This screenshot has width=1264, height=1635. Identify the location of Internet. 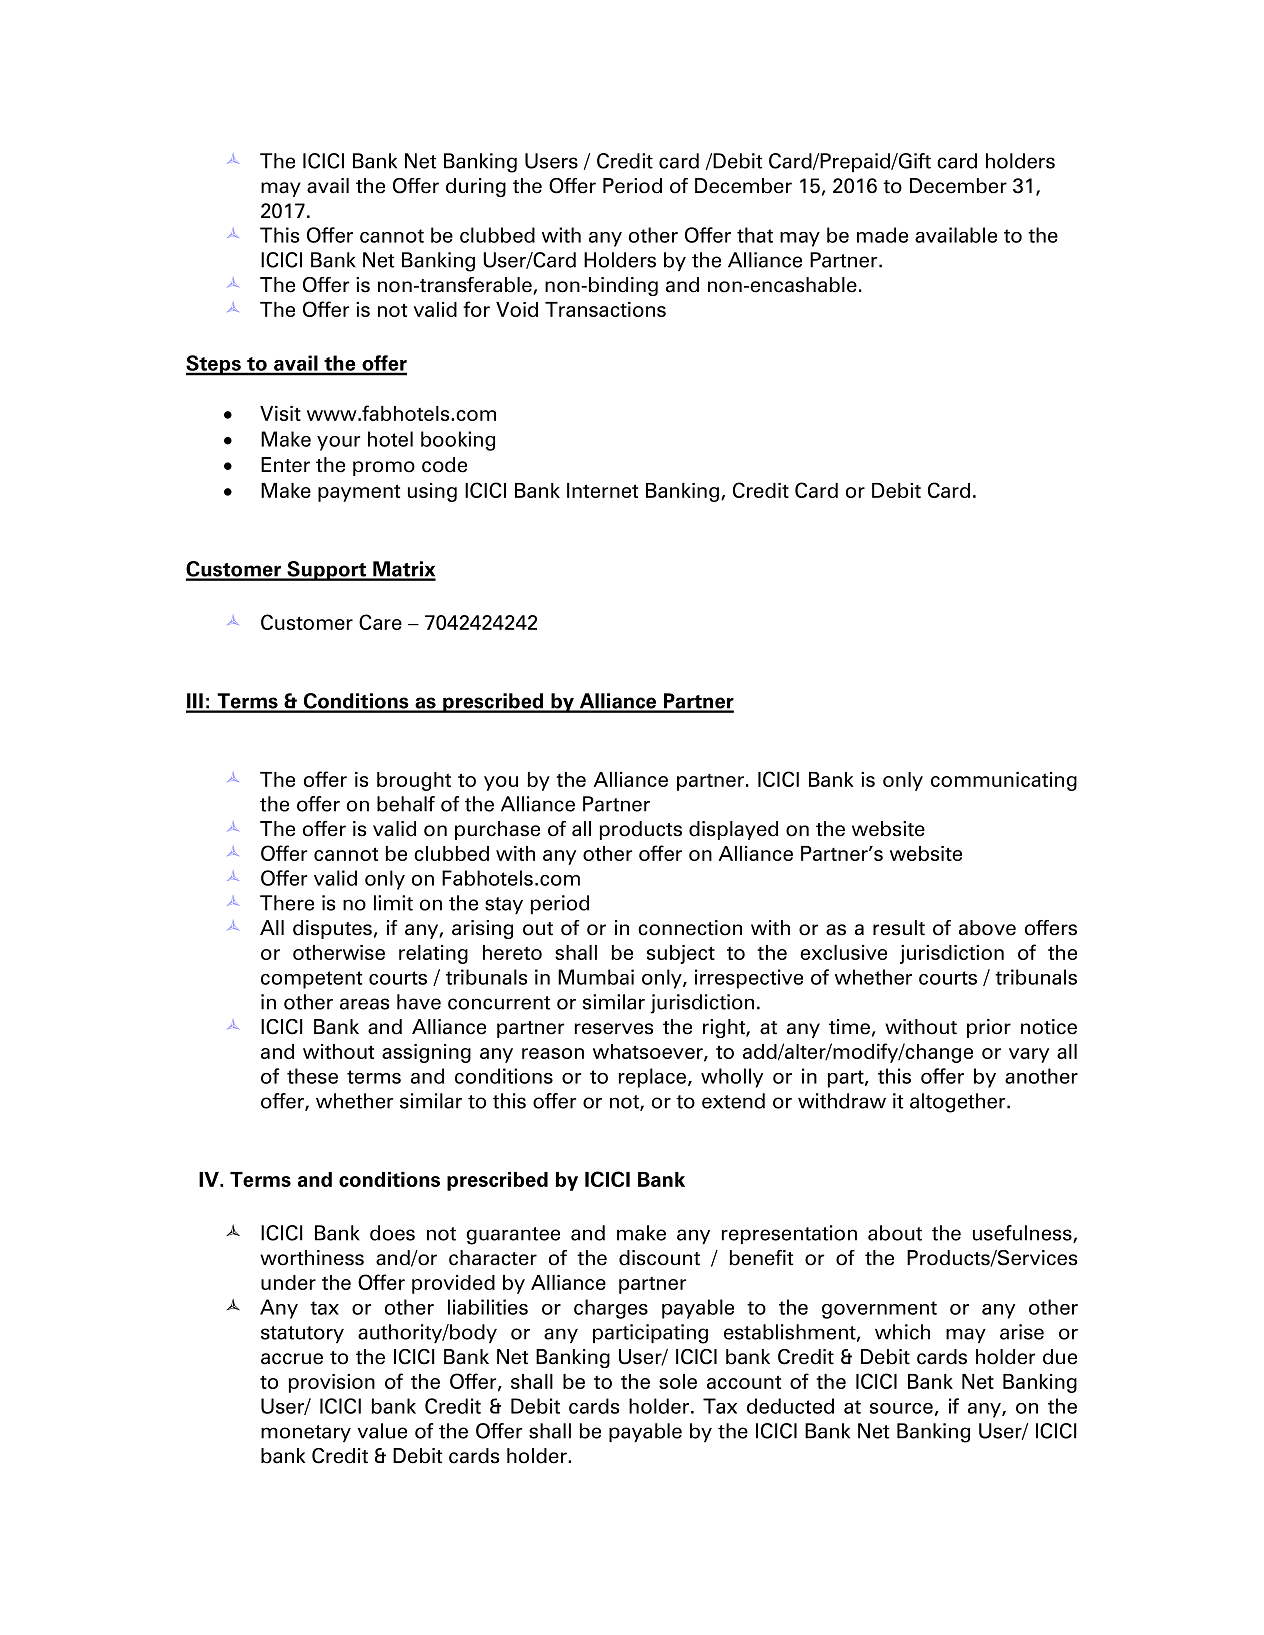
(602, 490).
